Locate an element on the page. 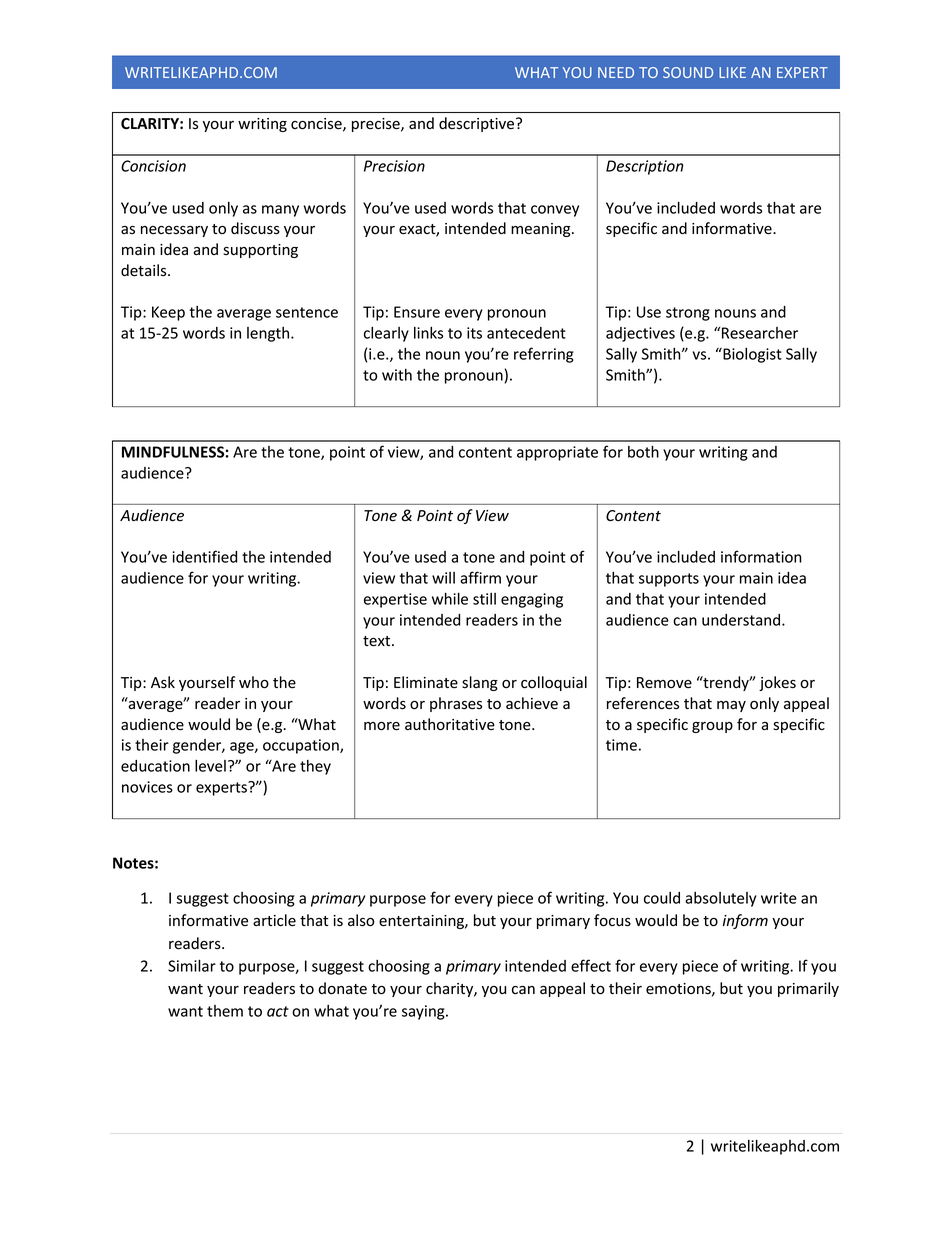 This image has height=1233, width=952. effect is located at coordinates (591, 965).
